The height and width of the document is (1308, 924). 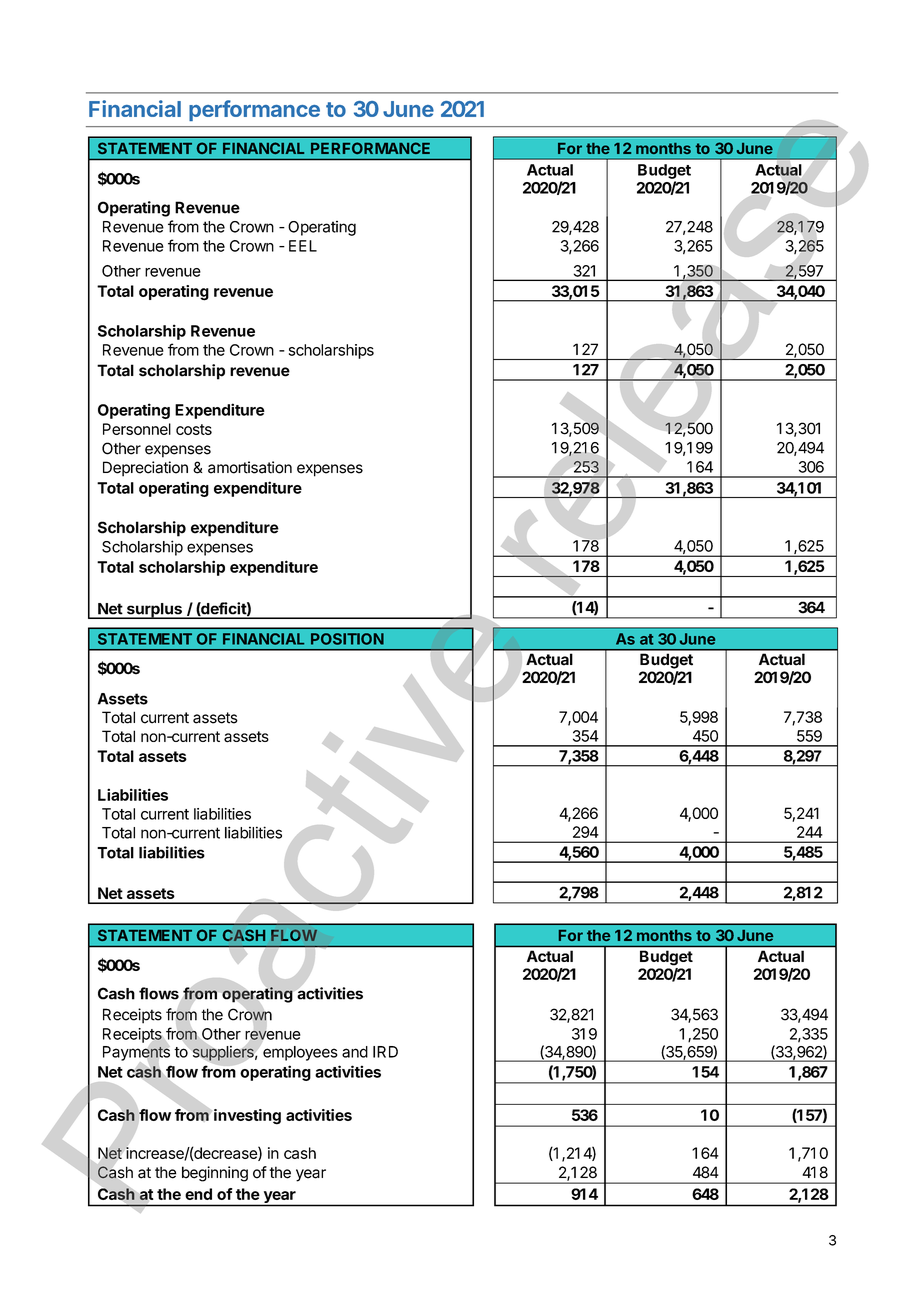 What do you see at coordinates (145, 469) in the document?
I see `Depreciation` at bounding box center [145, 469].
